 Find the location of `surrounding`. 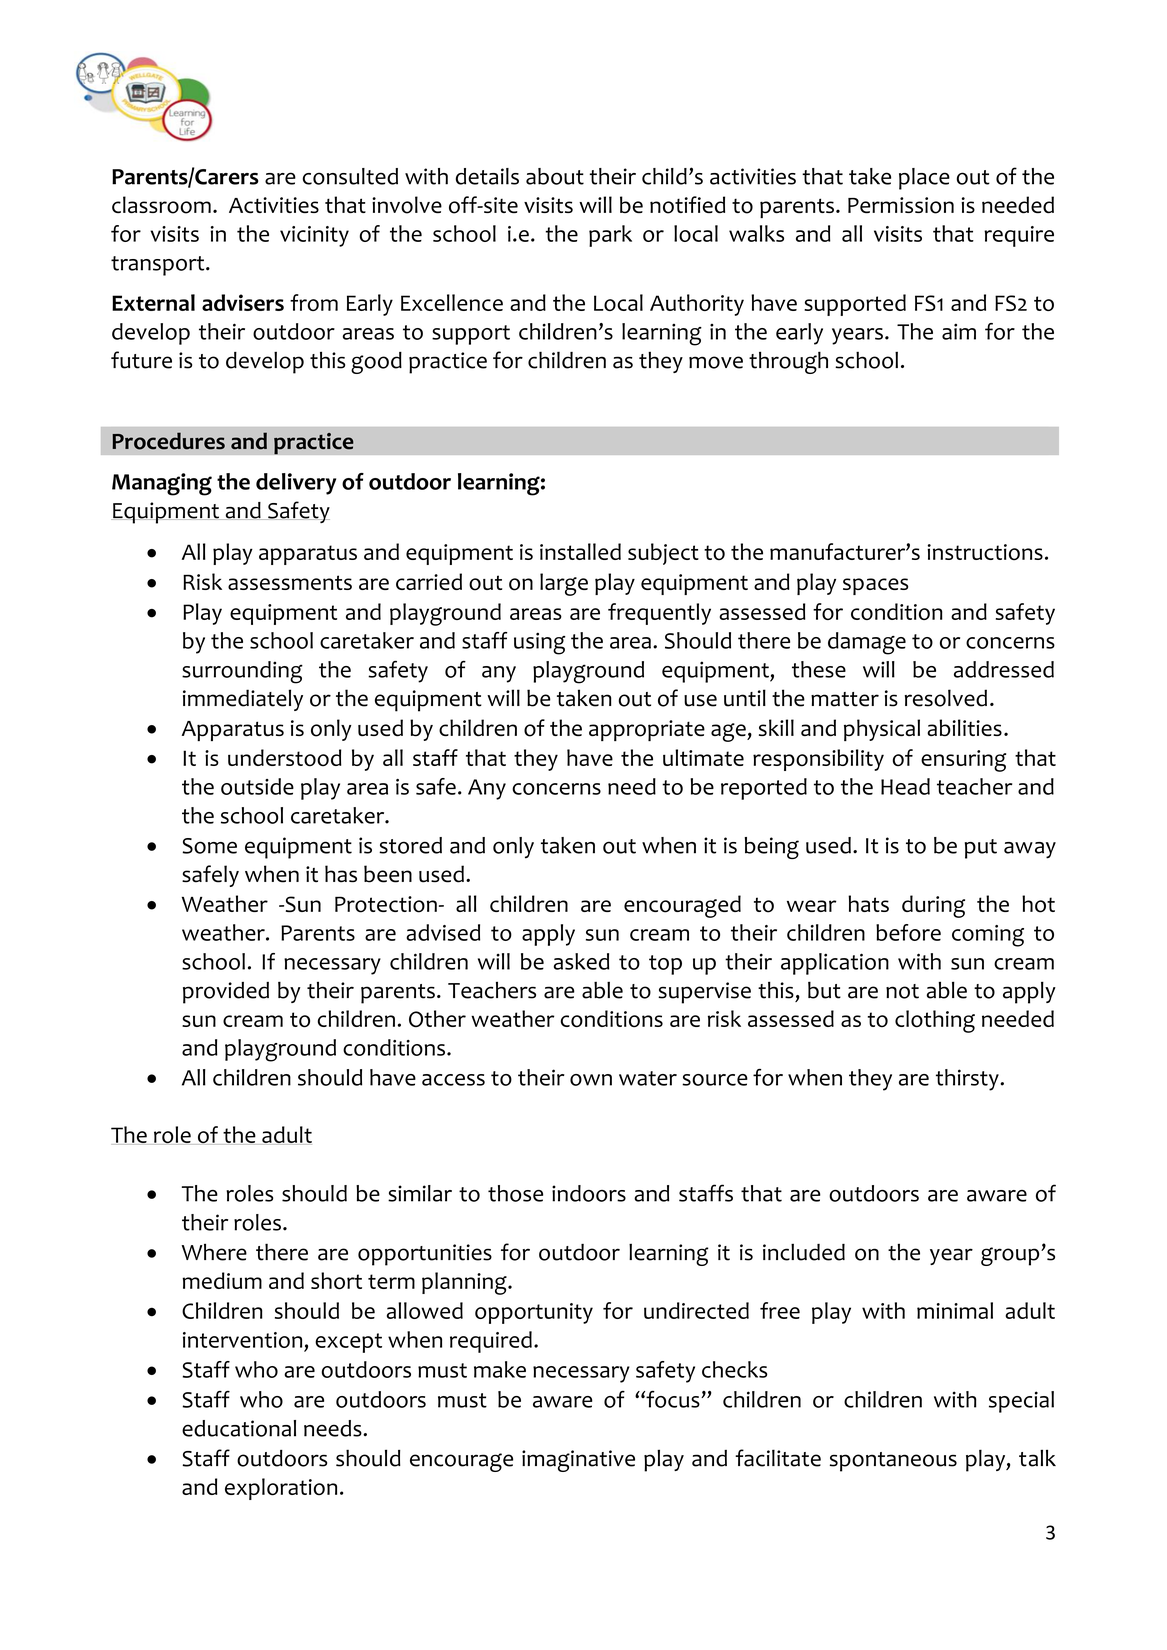

surrounding is located at coordinates (242, 672).
